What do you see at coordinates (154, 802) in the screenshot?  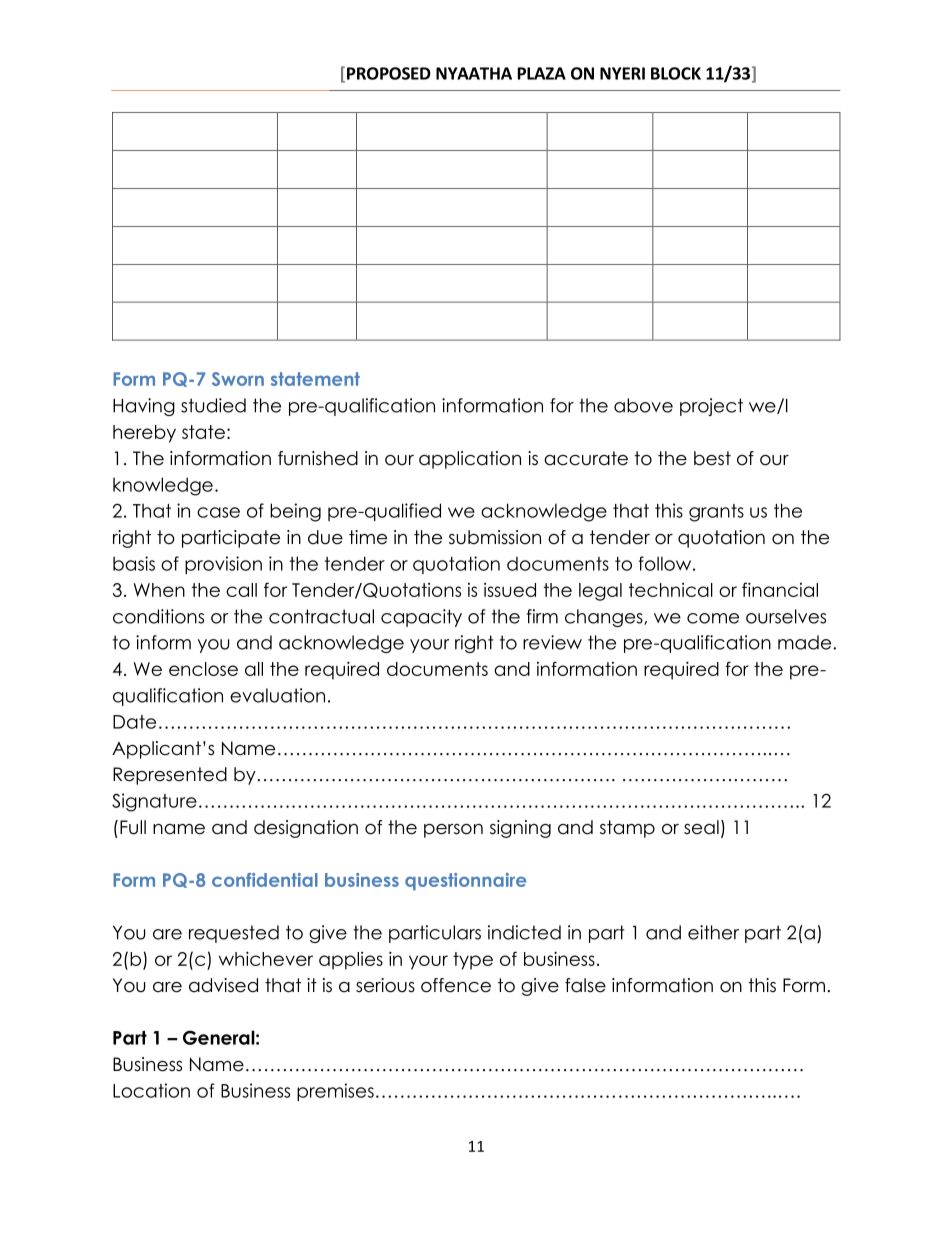 I see `Signature` at bounding box center [154, 802].
